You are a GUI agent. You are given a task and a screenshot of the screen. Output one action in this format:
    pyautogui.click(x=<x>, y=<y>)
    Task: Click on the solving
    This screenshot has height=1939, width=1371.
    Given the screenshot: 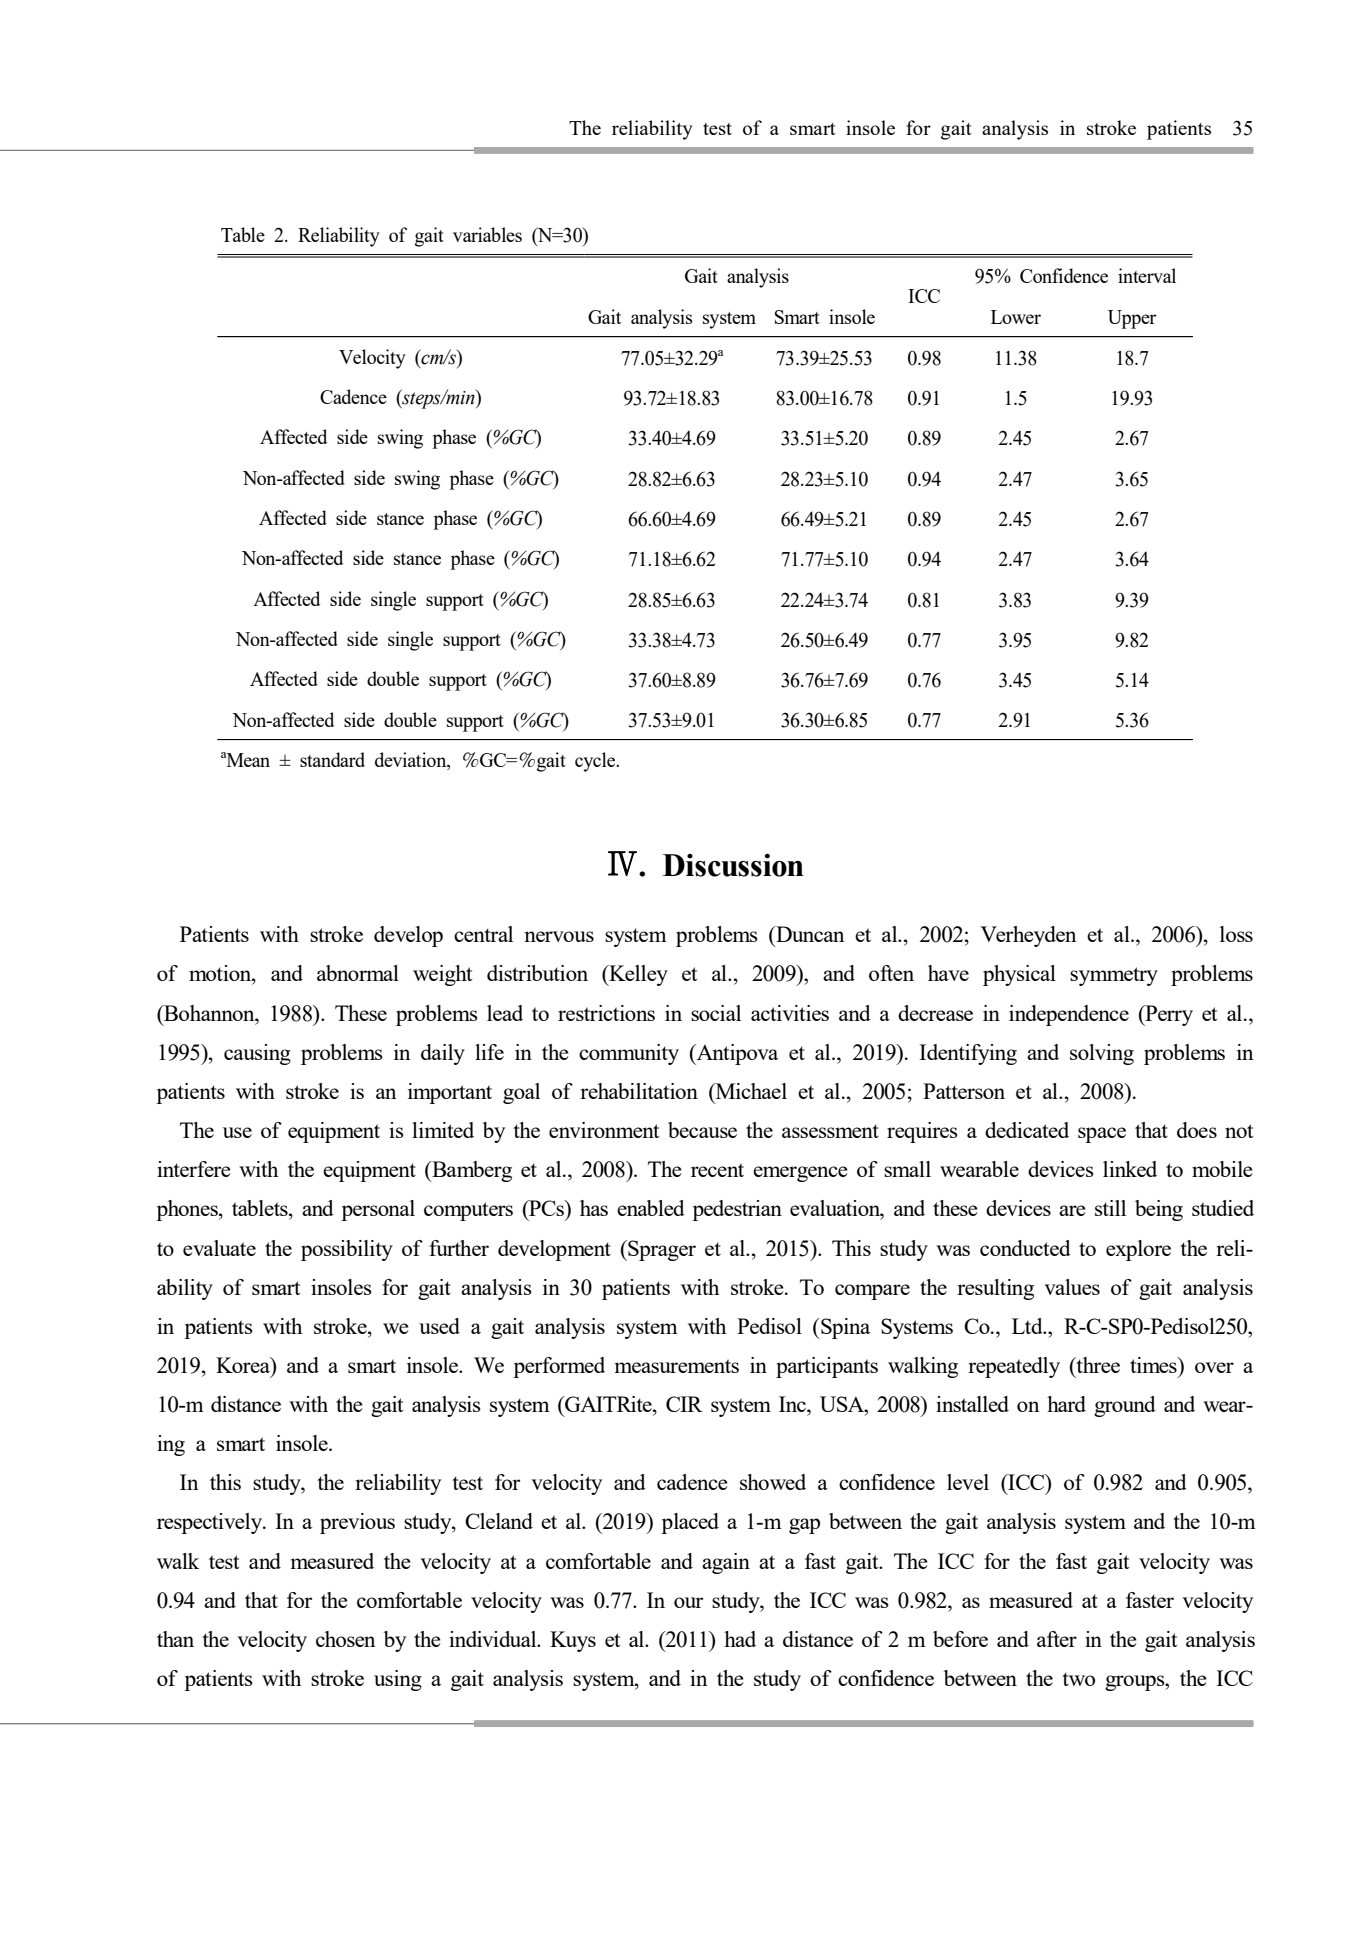 What is the action you would take?
    pyautogui.click(x=1102, y=1054)
